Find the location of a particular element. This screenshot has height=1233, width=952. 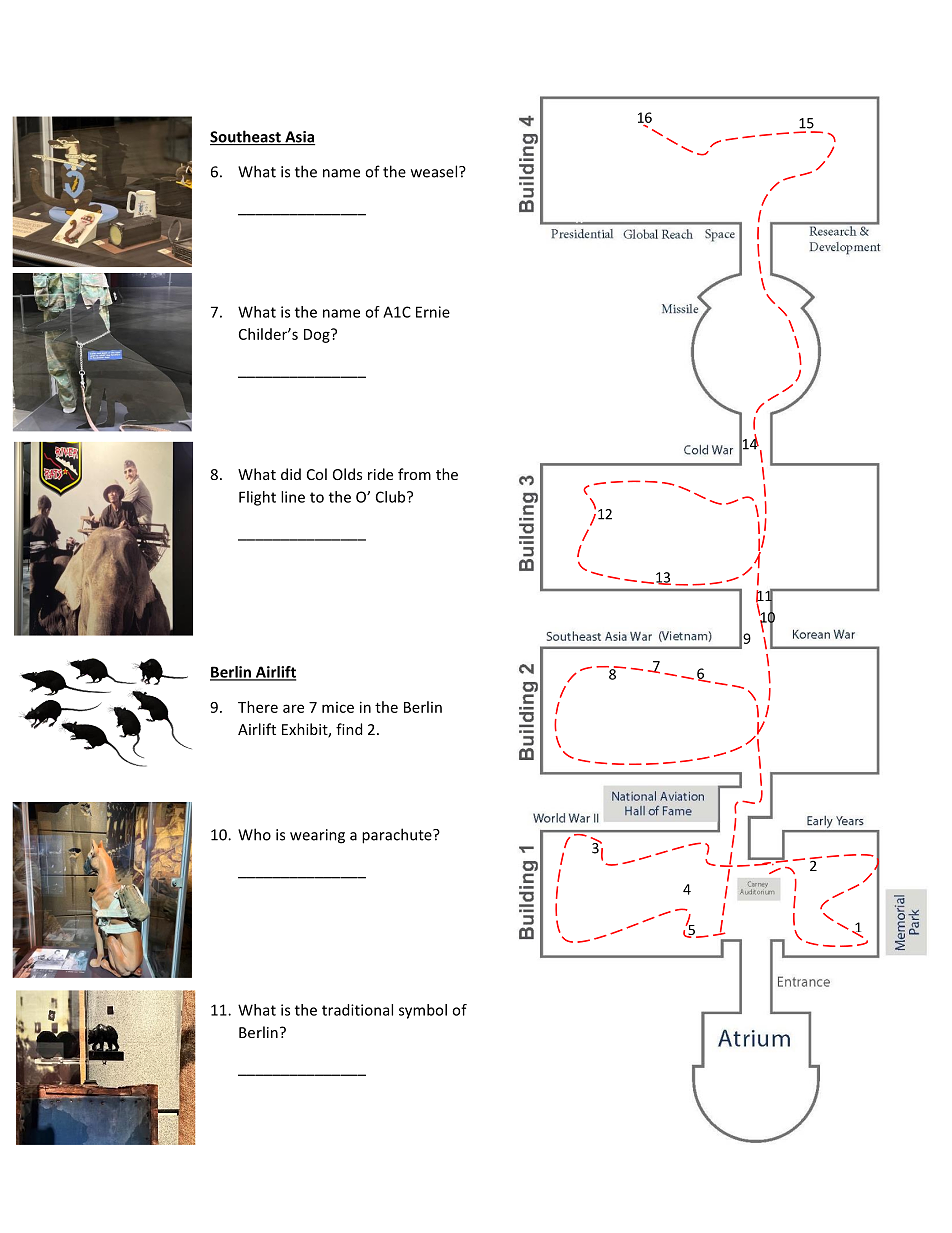

Ernie is located at coordinates (433, 312).
